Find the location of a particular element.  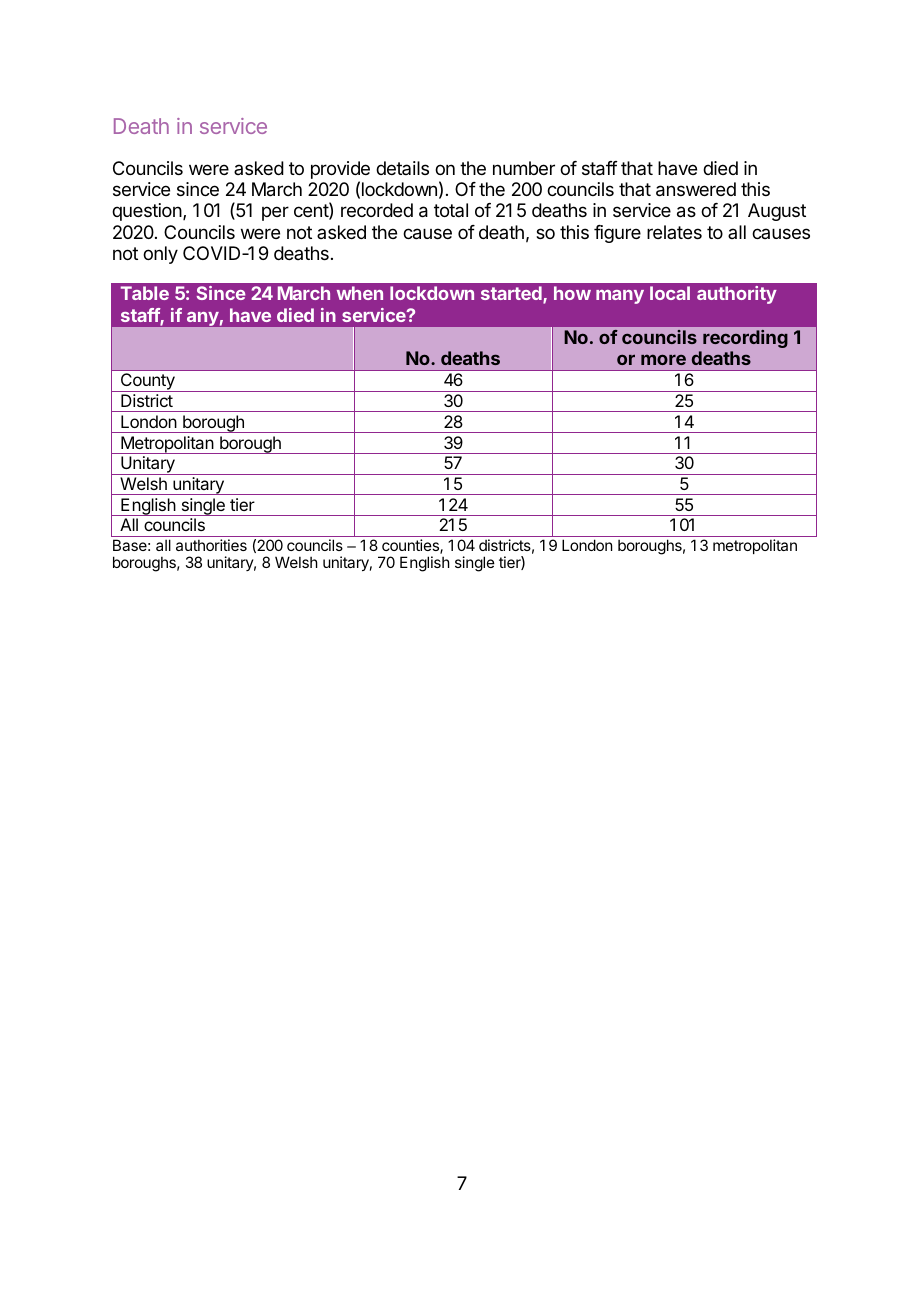

when is located at coordinates (360, 293).
